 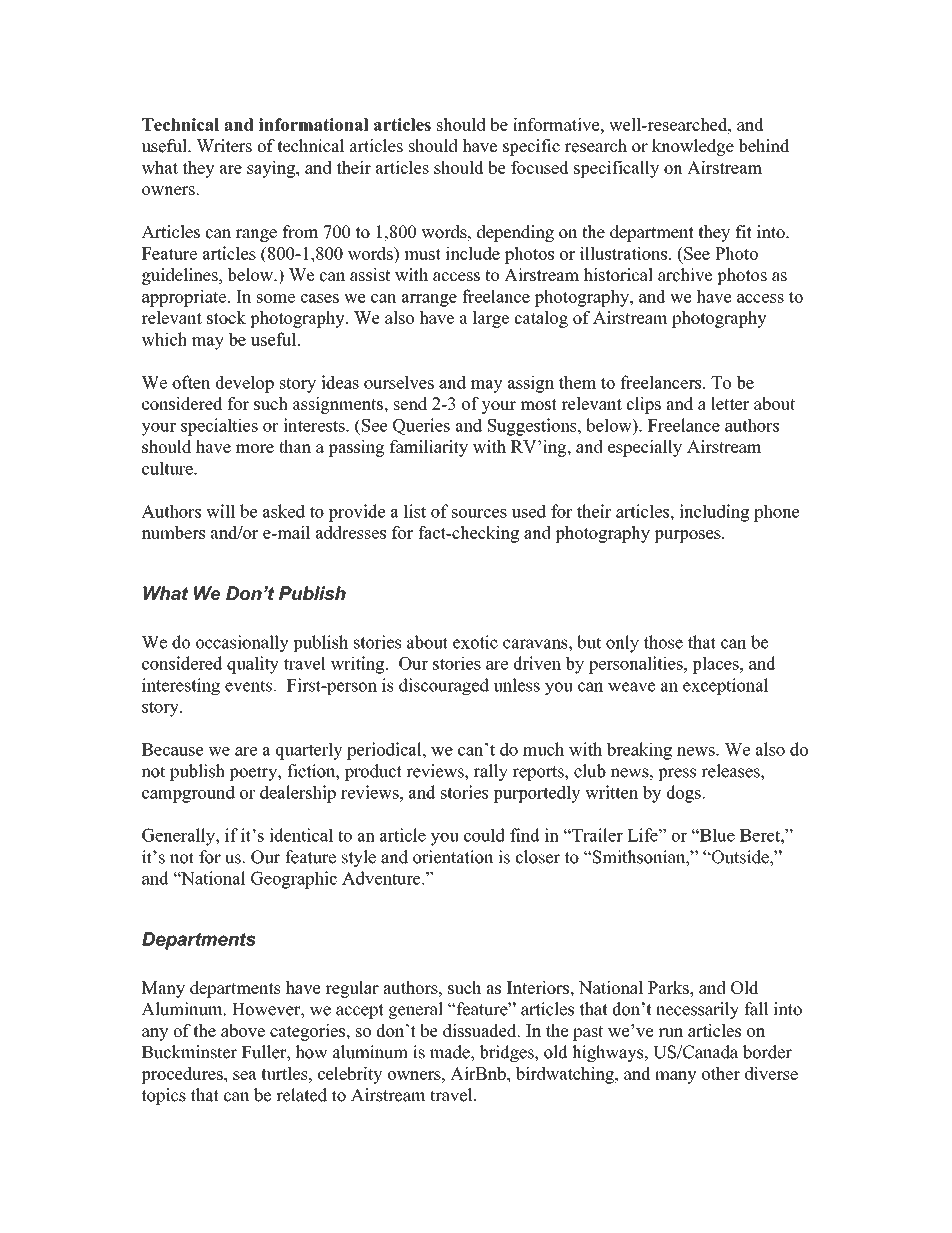 What do you see at coordinates (557, 124) in the screenshot?
I see `informative` at bounding box center [557, 124].
